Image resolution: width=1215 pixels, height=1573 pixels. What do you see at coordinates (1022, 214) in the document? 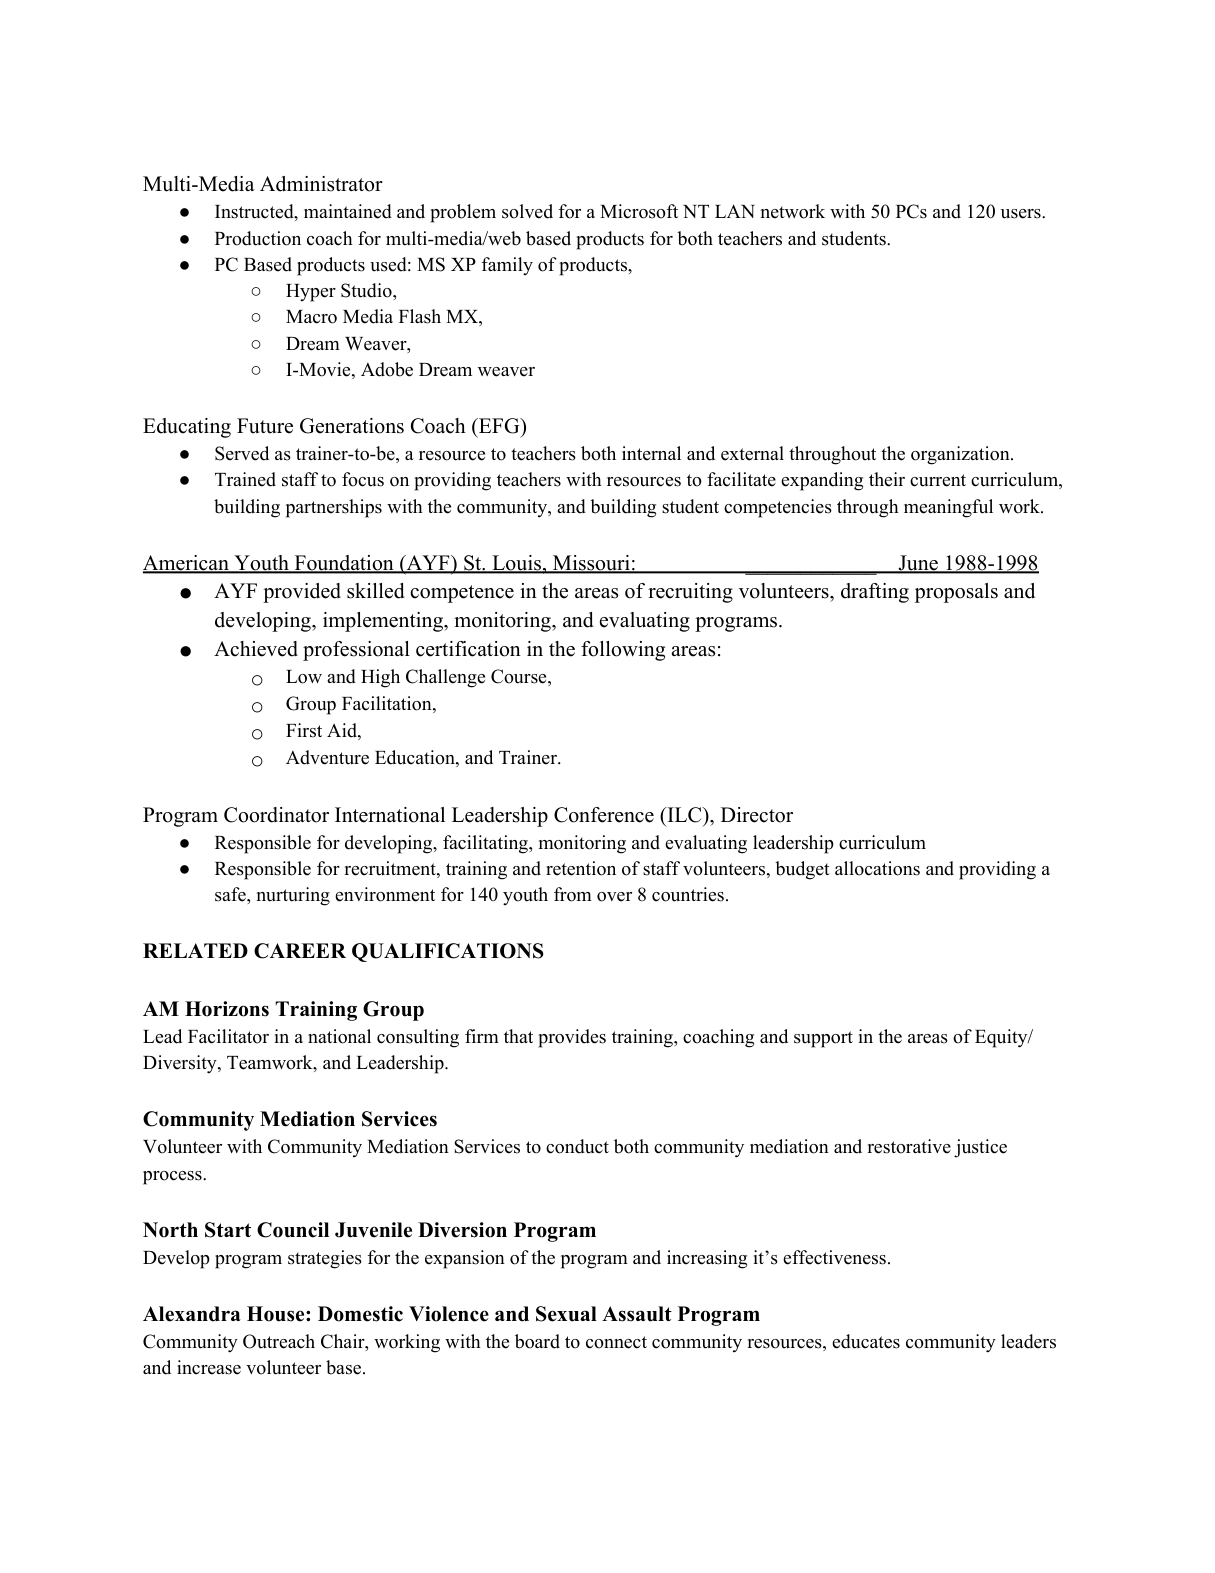
I see `users` at bounding box center [1022, 214].
